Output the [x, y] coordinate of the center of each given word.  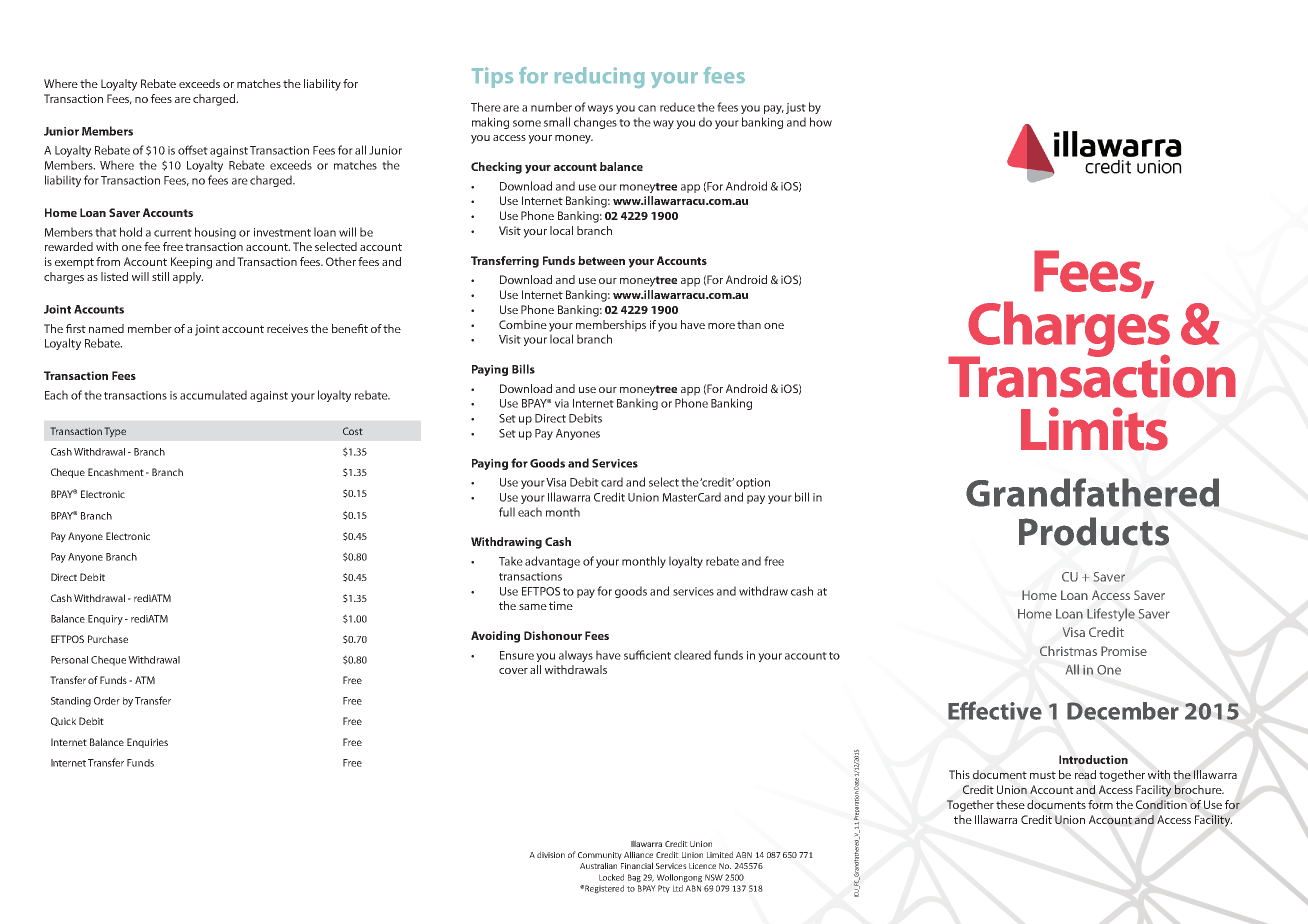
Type [115, 432]
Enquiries [147, 743]
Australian [598, 865]
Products [1094, 531]
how [821, 122]
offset [193, 150]
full [507, 512]
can [647, 108]
